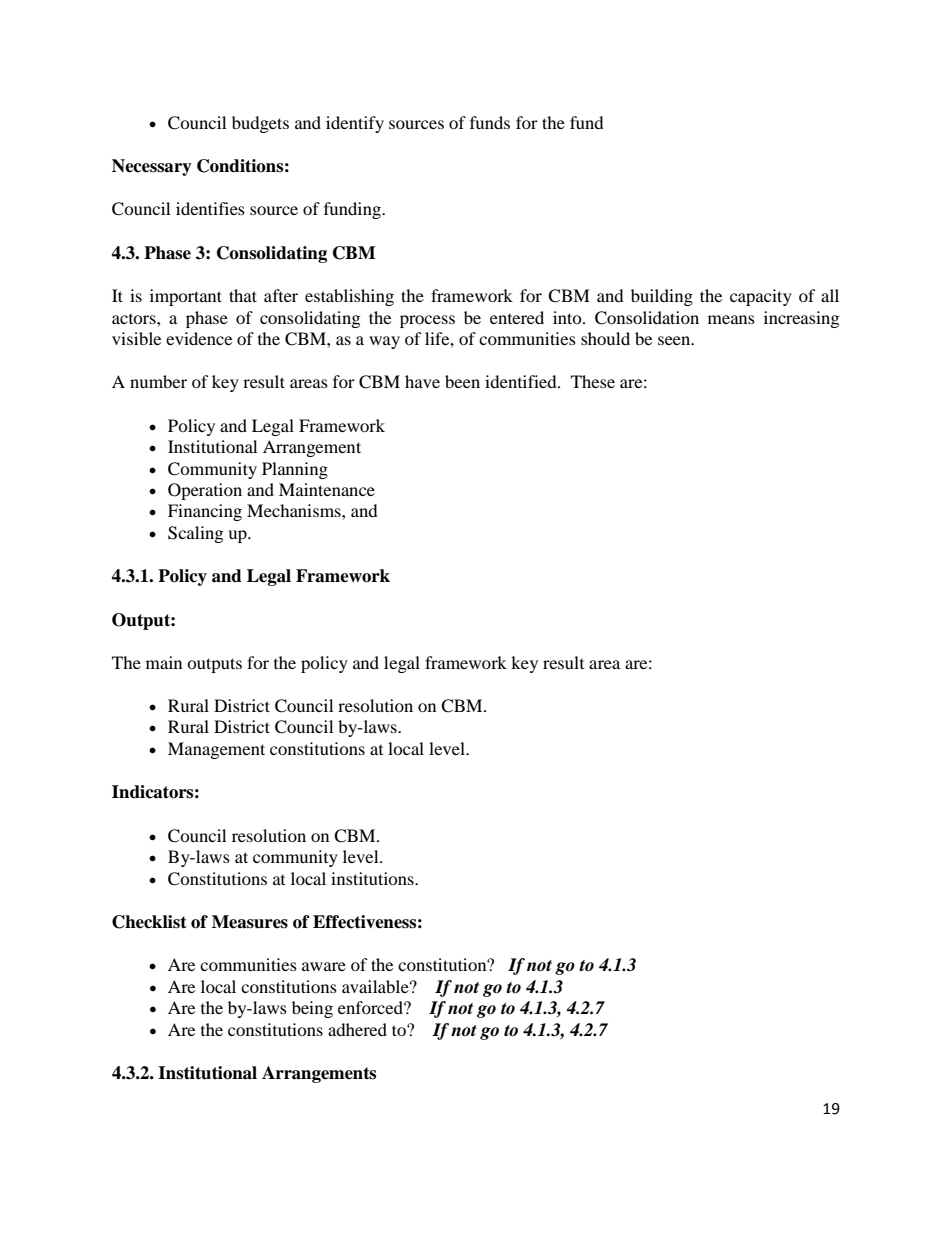 The image size is (952, 1233). What do you see at coordinates (462, 381) in the screenshot?
I see `been` at bounding box center [462, 381].
